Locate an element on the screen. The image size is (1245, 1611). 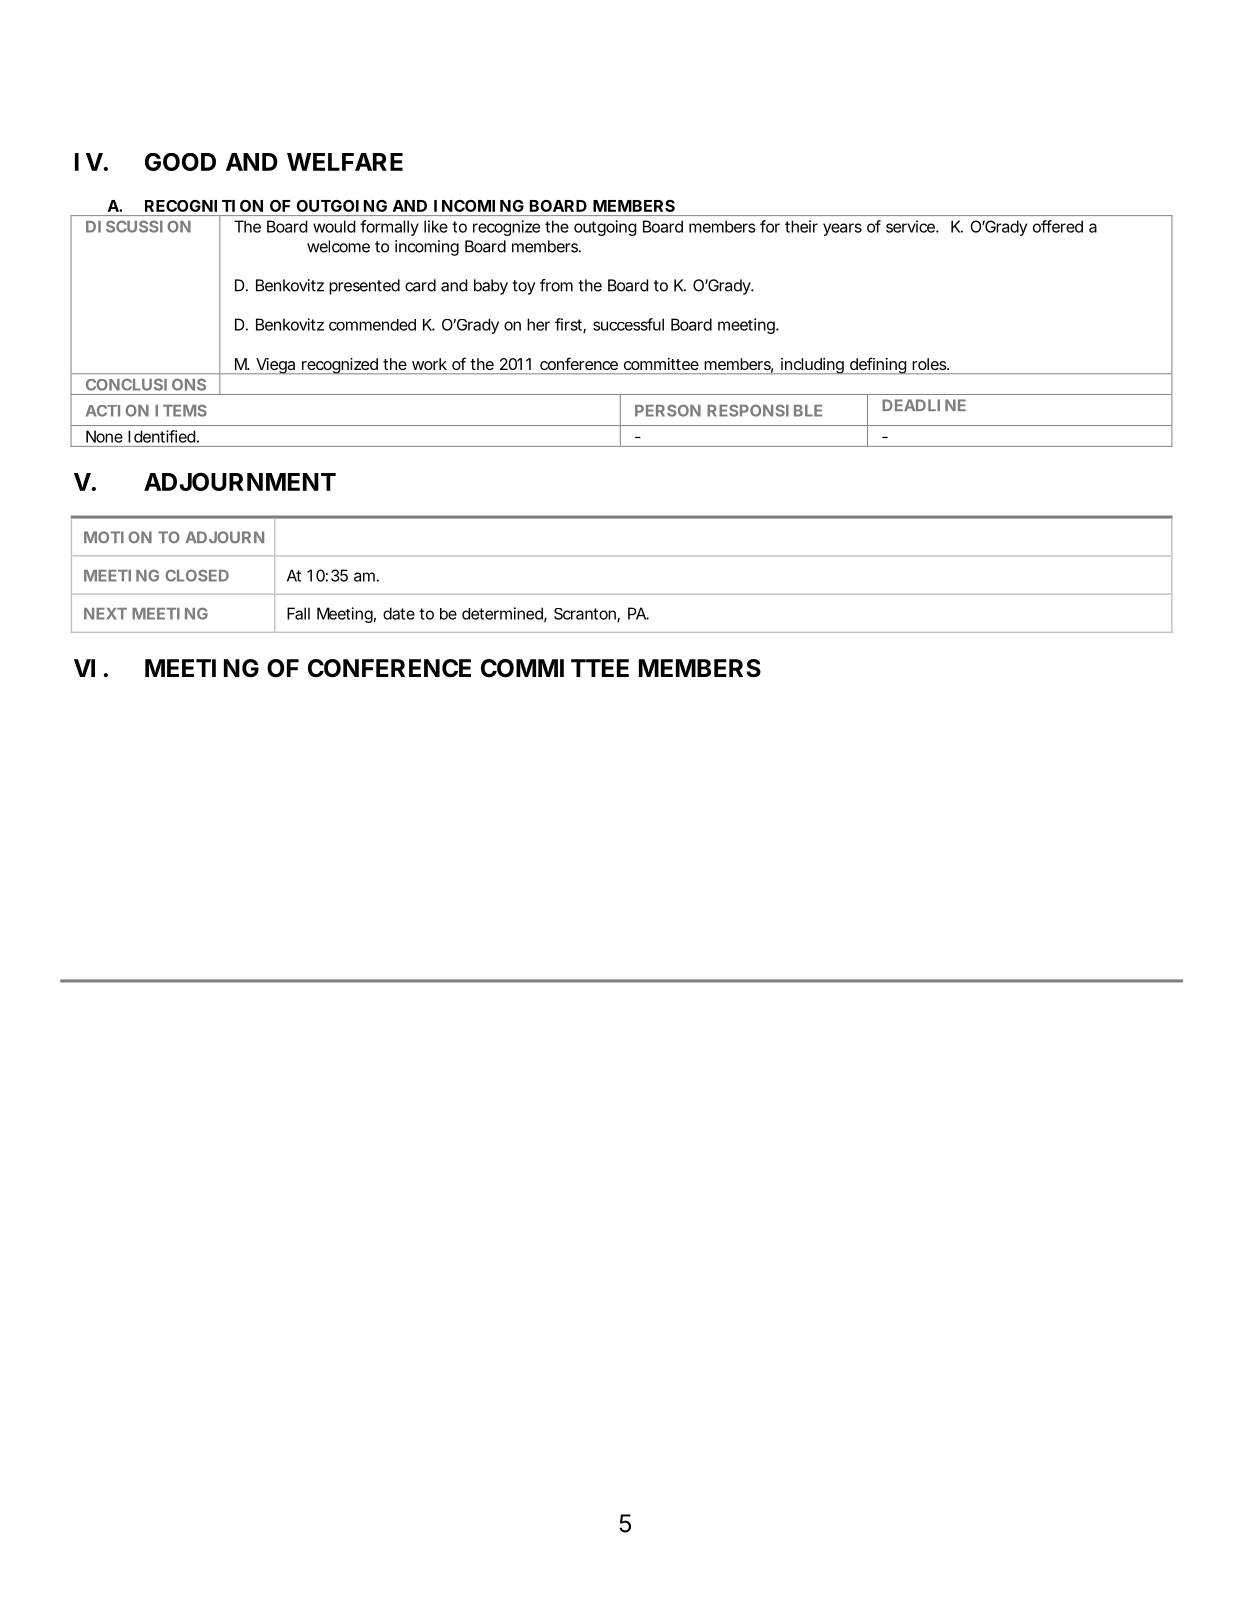
DEADLINE is located at coordinates (924, 405).
